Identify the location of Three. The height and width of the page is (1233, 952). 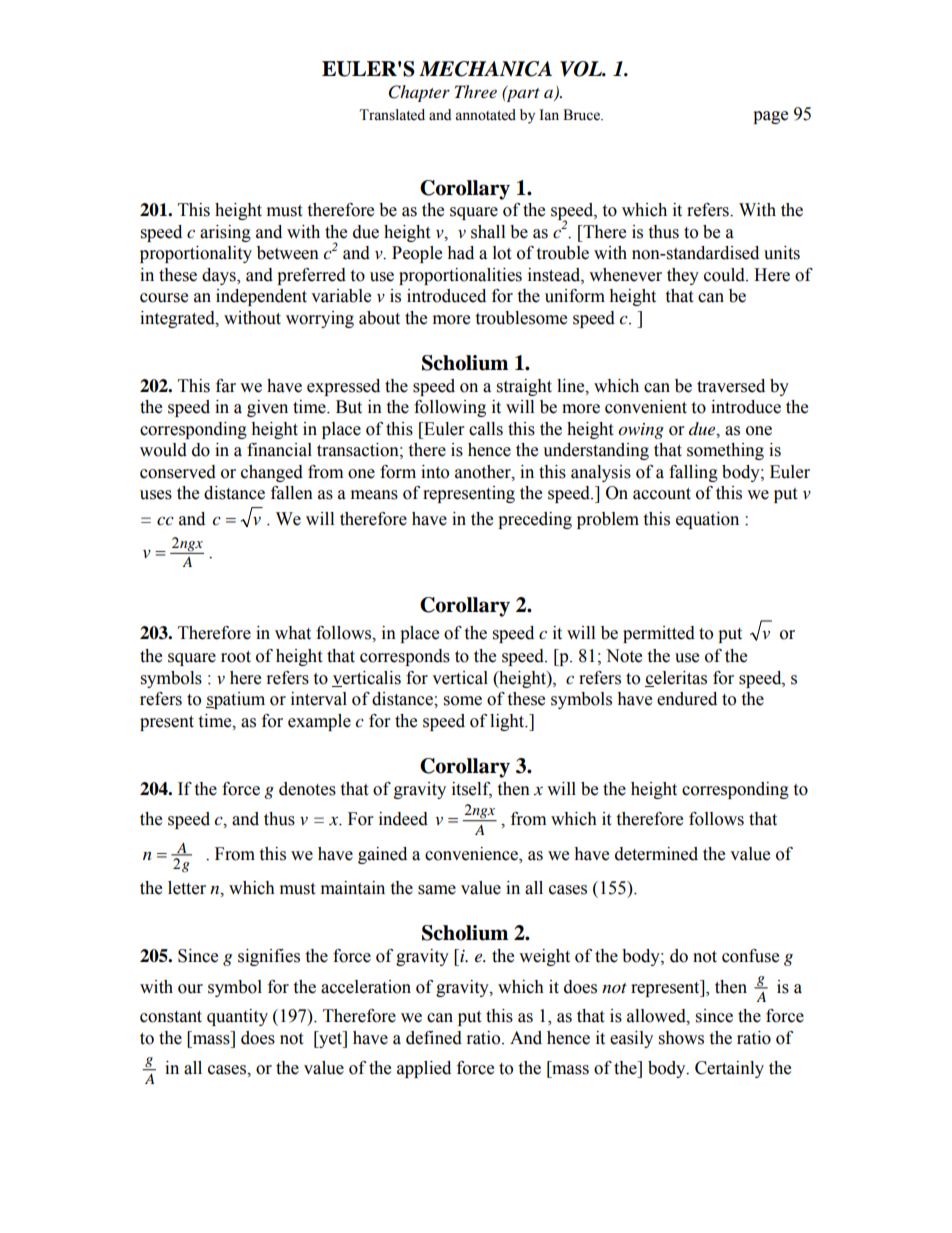
(476, 91).
